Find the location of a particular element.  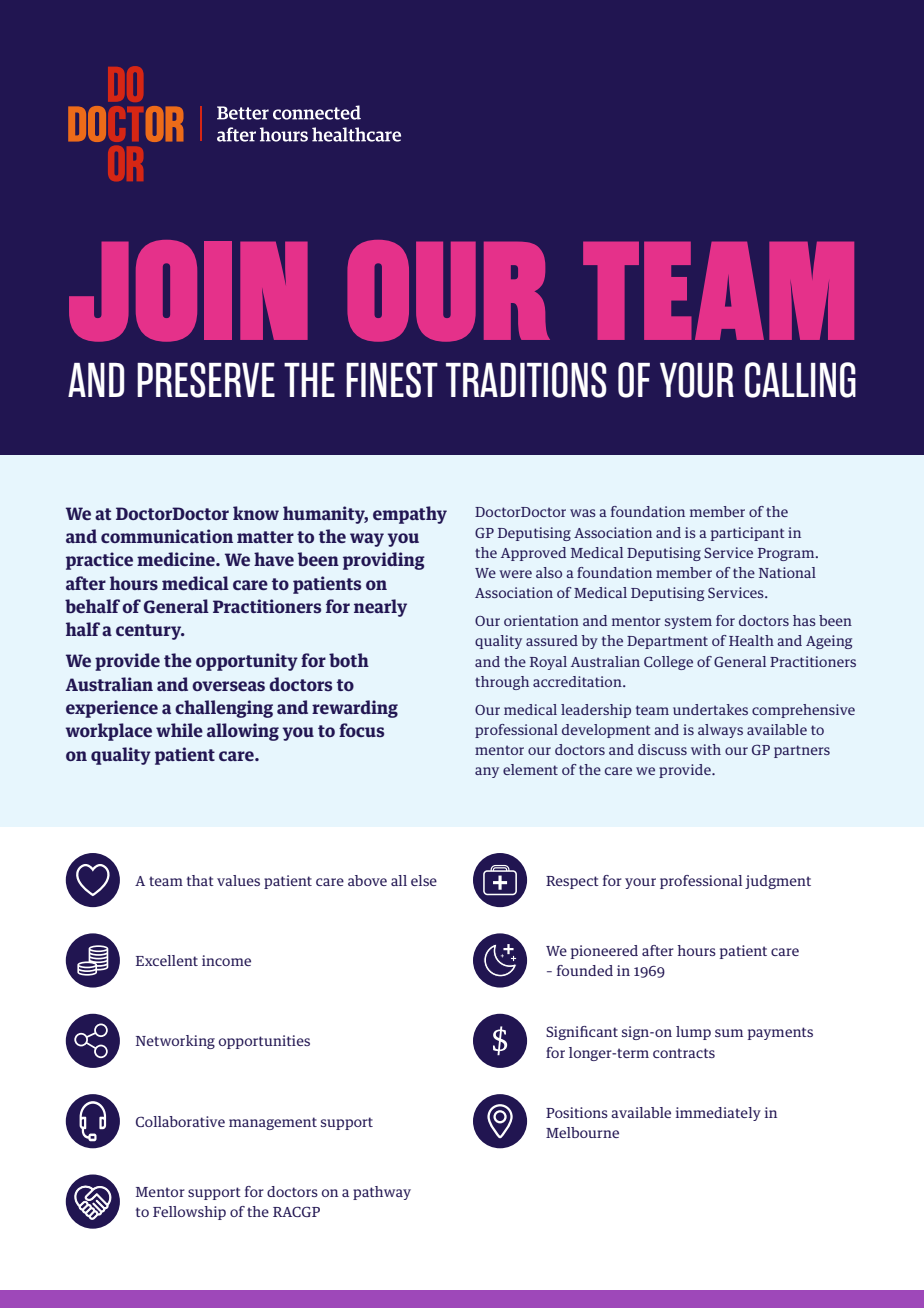

with is located at coordinates (706, 749).
